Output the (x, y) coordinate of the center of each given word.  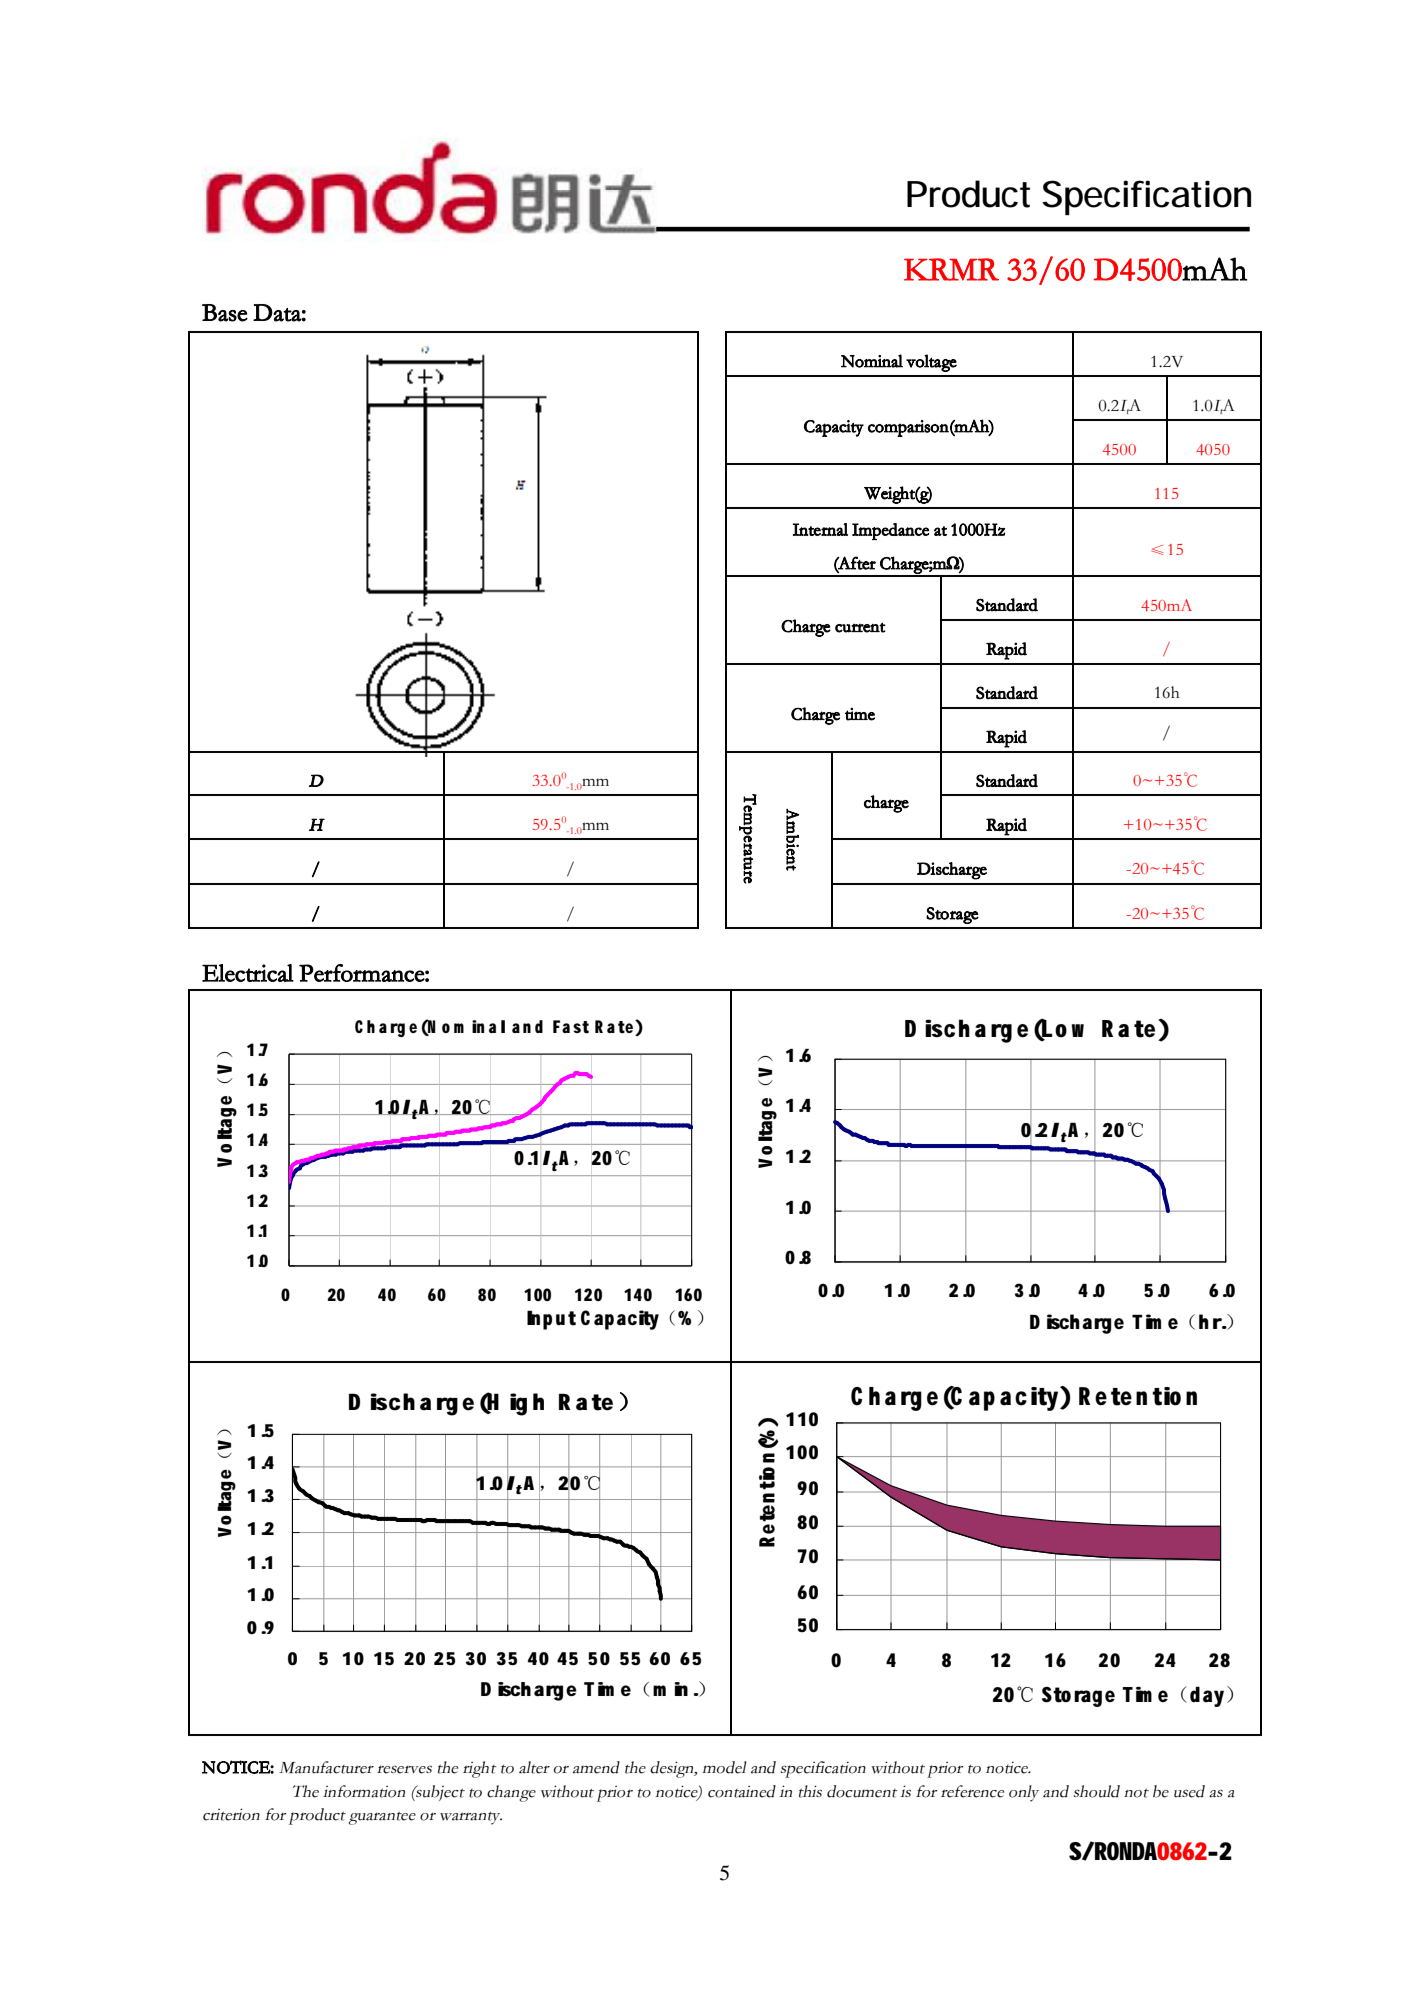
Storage (952, 915)
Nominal (872, 361)
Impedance (890, 531)
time (860, 714)
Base (225, 313)
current (860, 627)
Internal (820, 529)
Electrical (248, 973)
